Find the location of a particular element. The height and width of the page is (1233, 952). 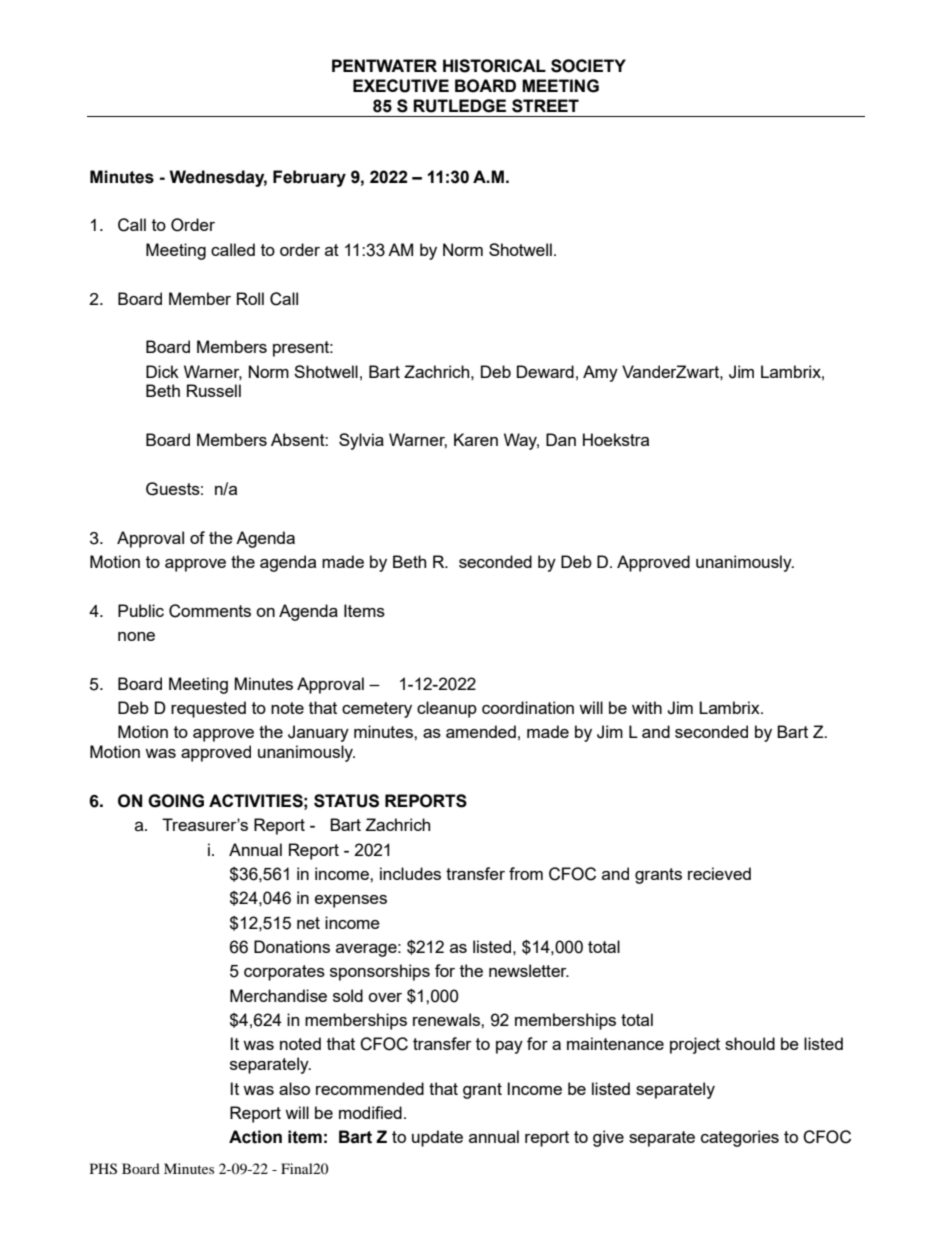

Comments is located at coordinates (210, 611).
